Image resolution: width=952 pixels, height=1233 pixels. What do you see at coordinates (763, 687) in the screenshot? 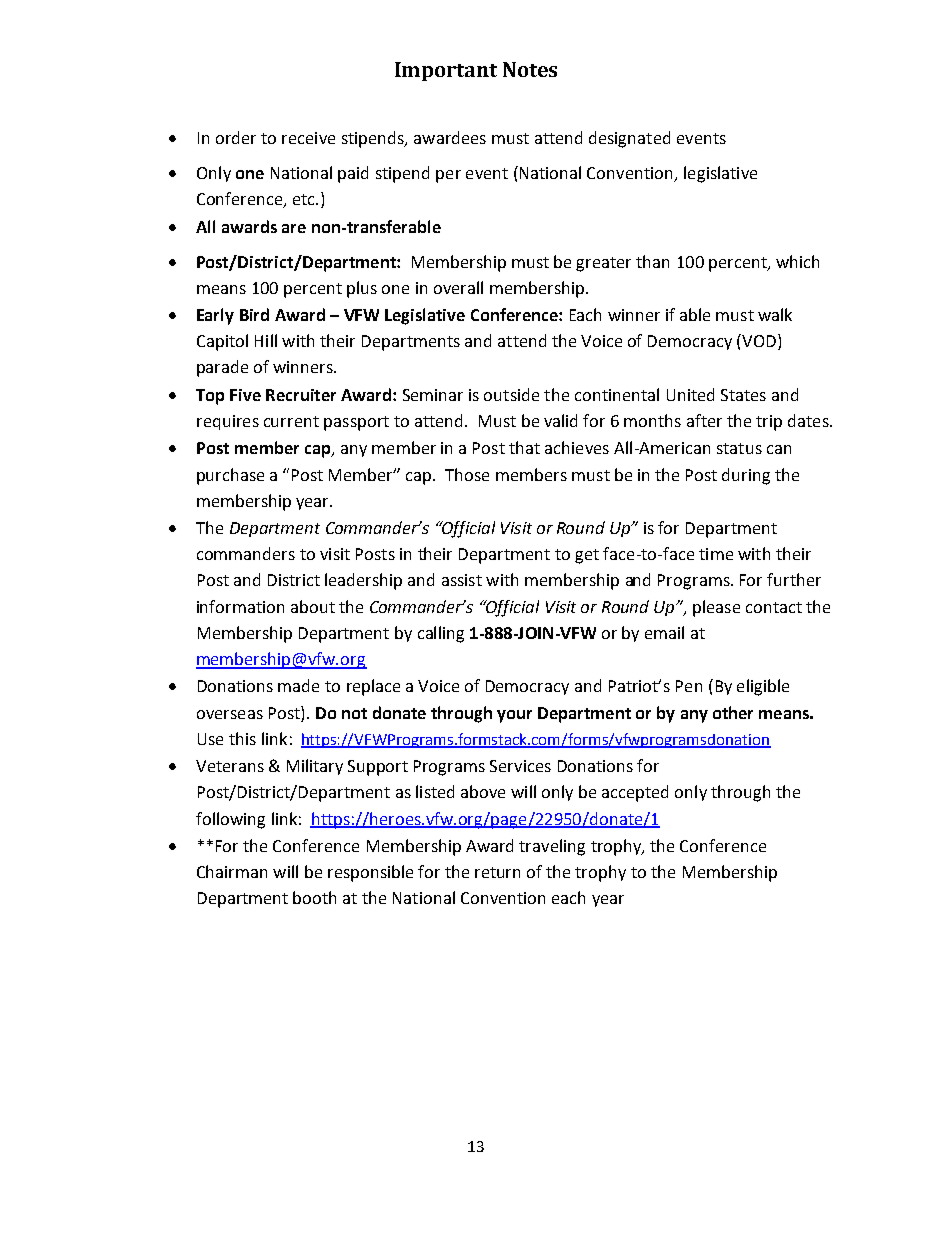
I see `eligible` at bounding box center [763, 687].
